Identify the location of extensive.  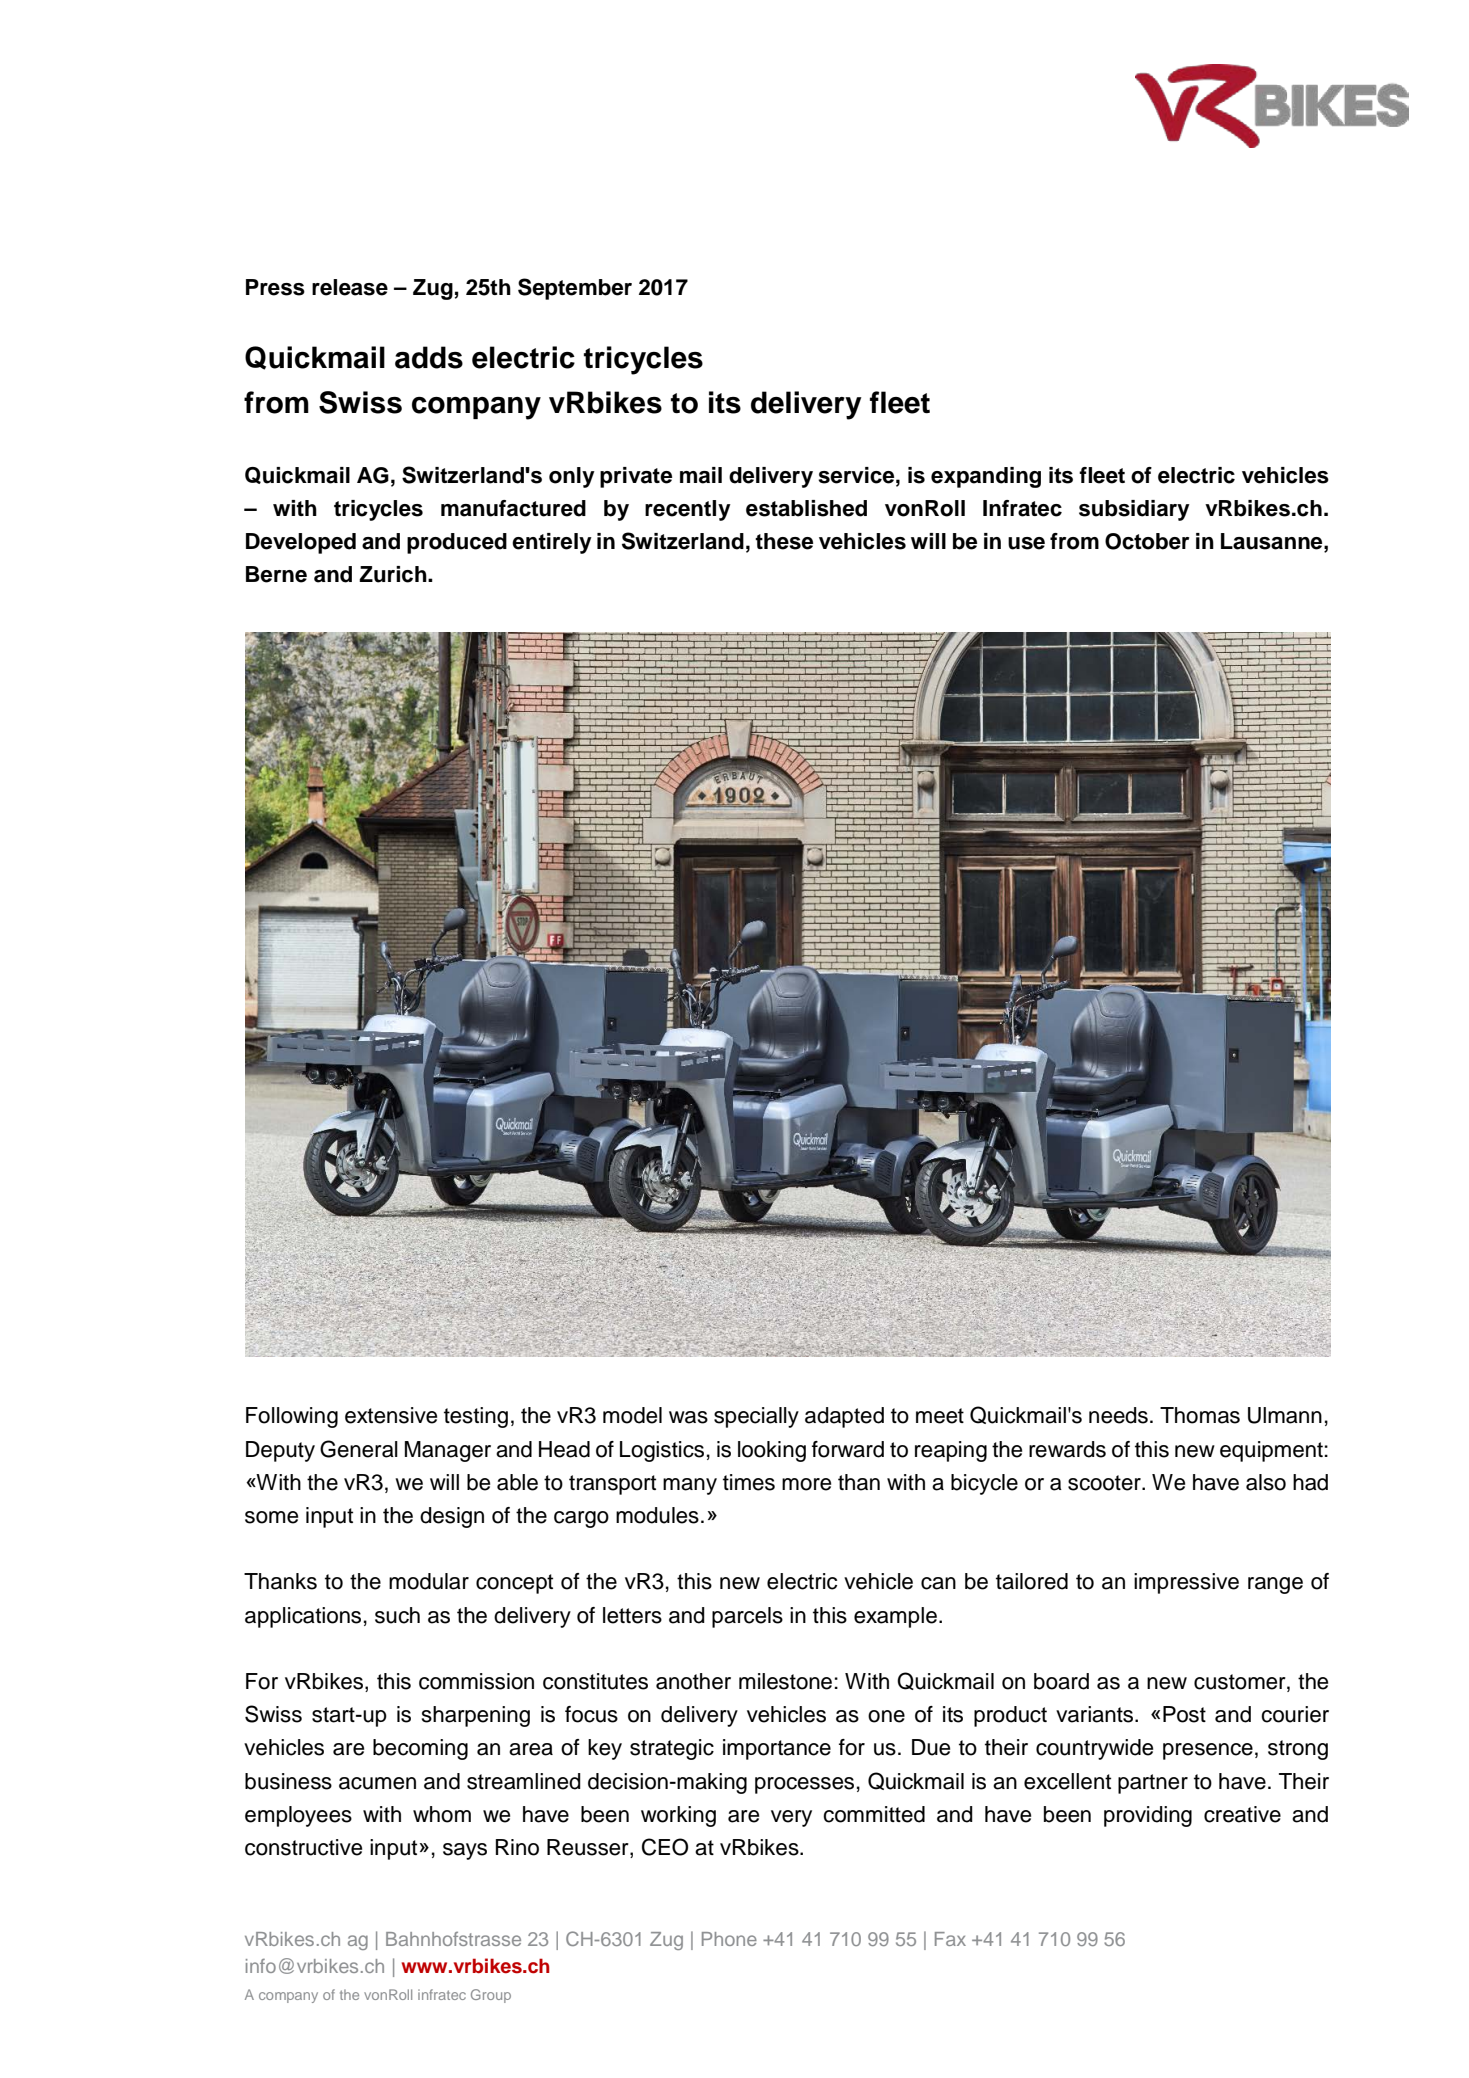
(391, 1415).
